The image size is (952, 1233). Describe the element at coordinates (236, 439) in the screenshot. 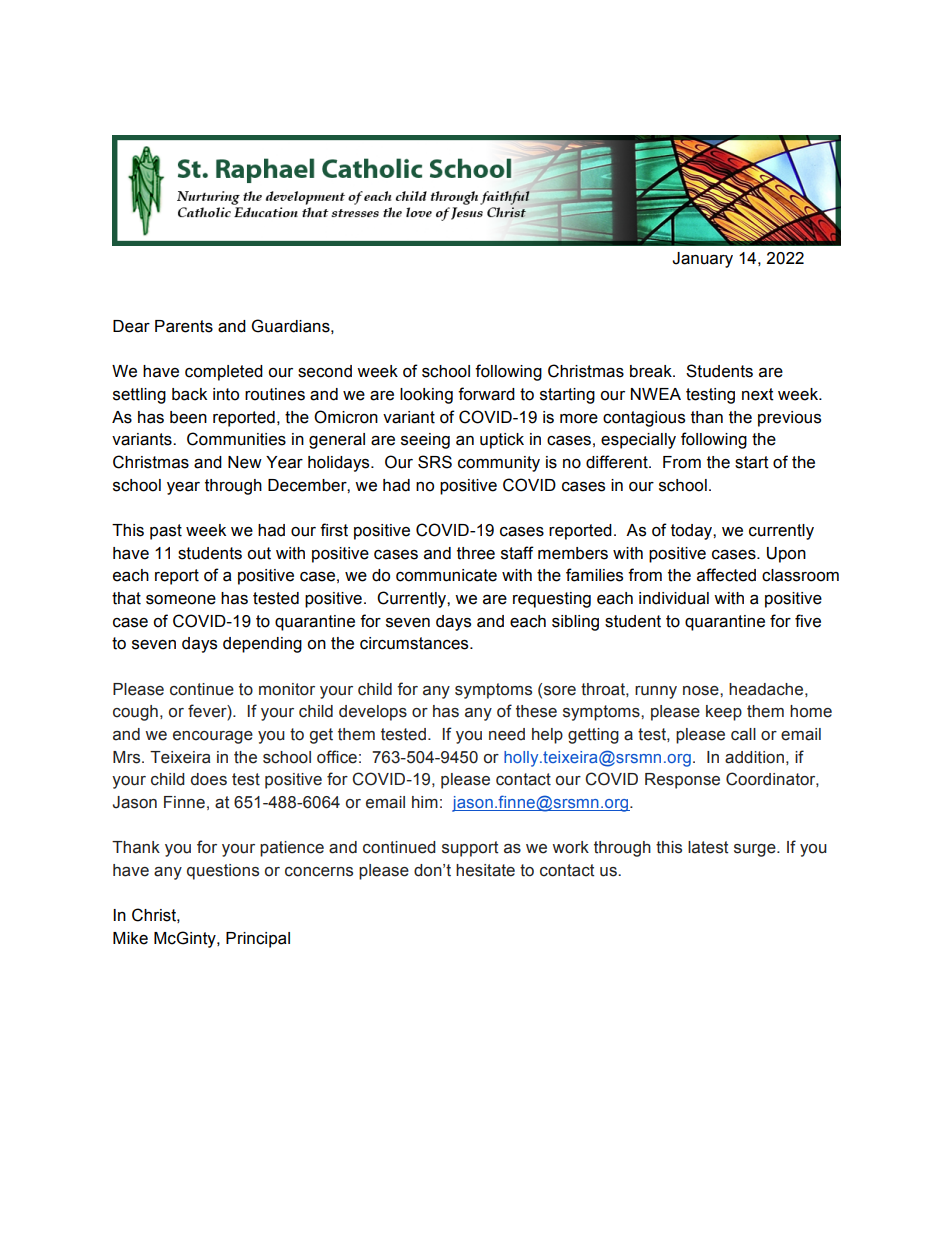

I see `Communities` at that location.
